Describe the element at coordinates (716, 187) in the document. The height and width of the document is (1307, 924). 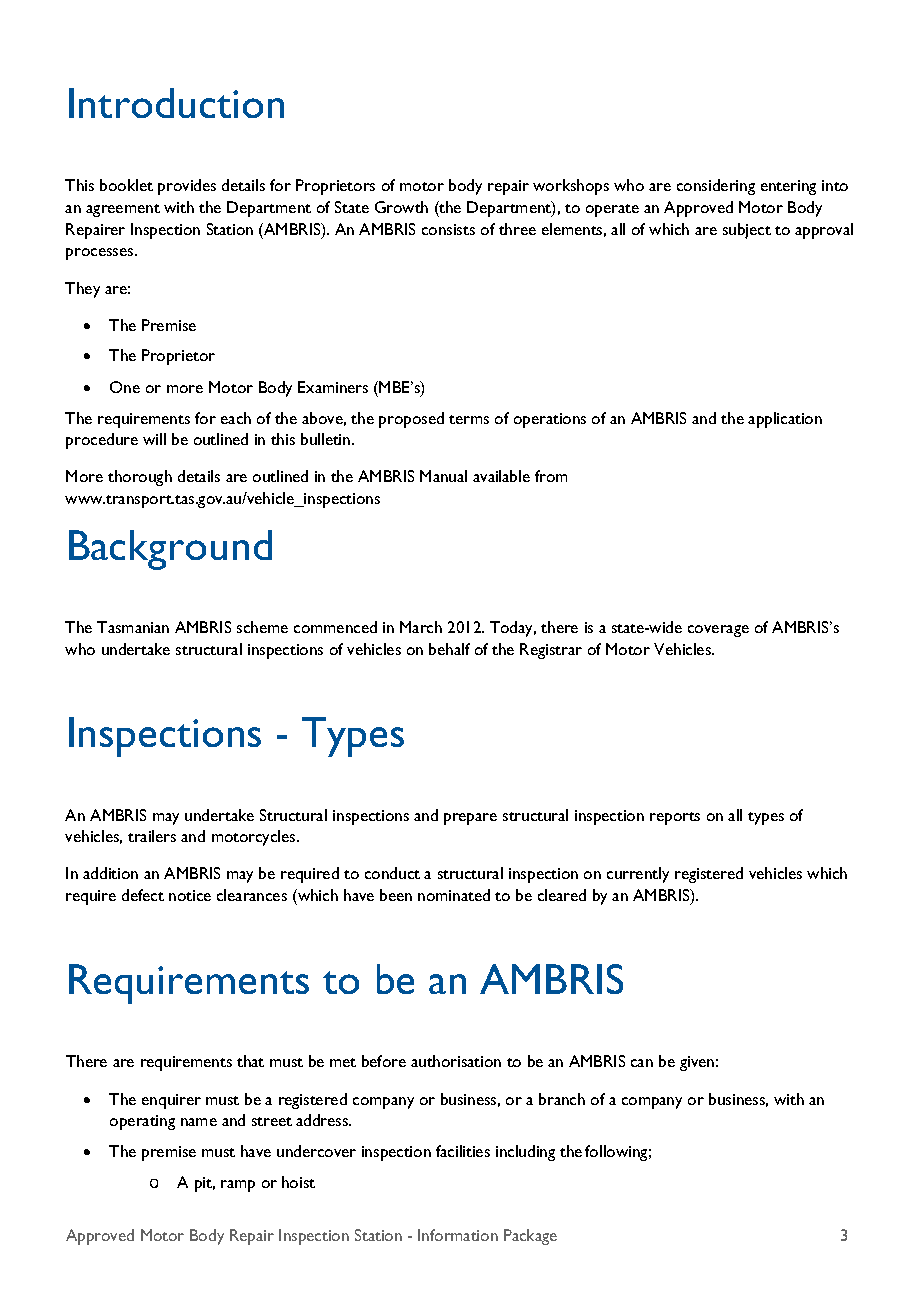
I see `considering` at that location.
